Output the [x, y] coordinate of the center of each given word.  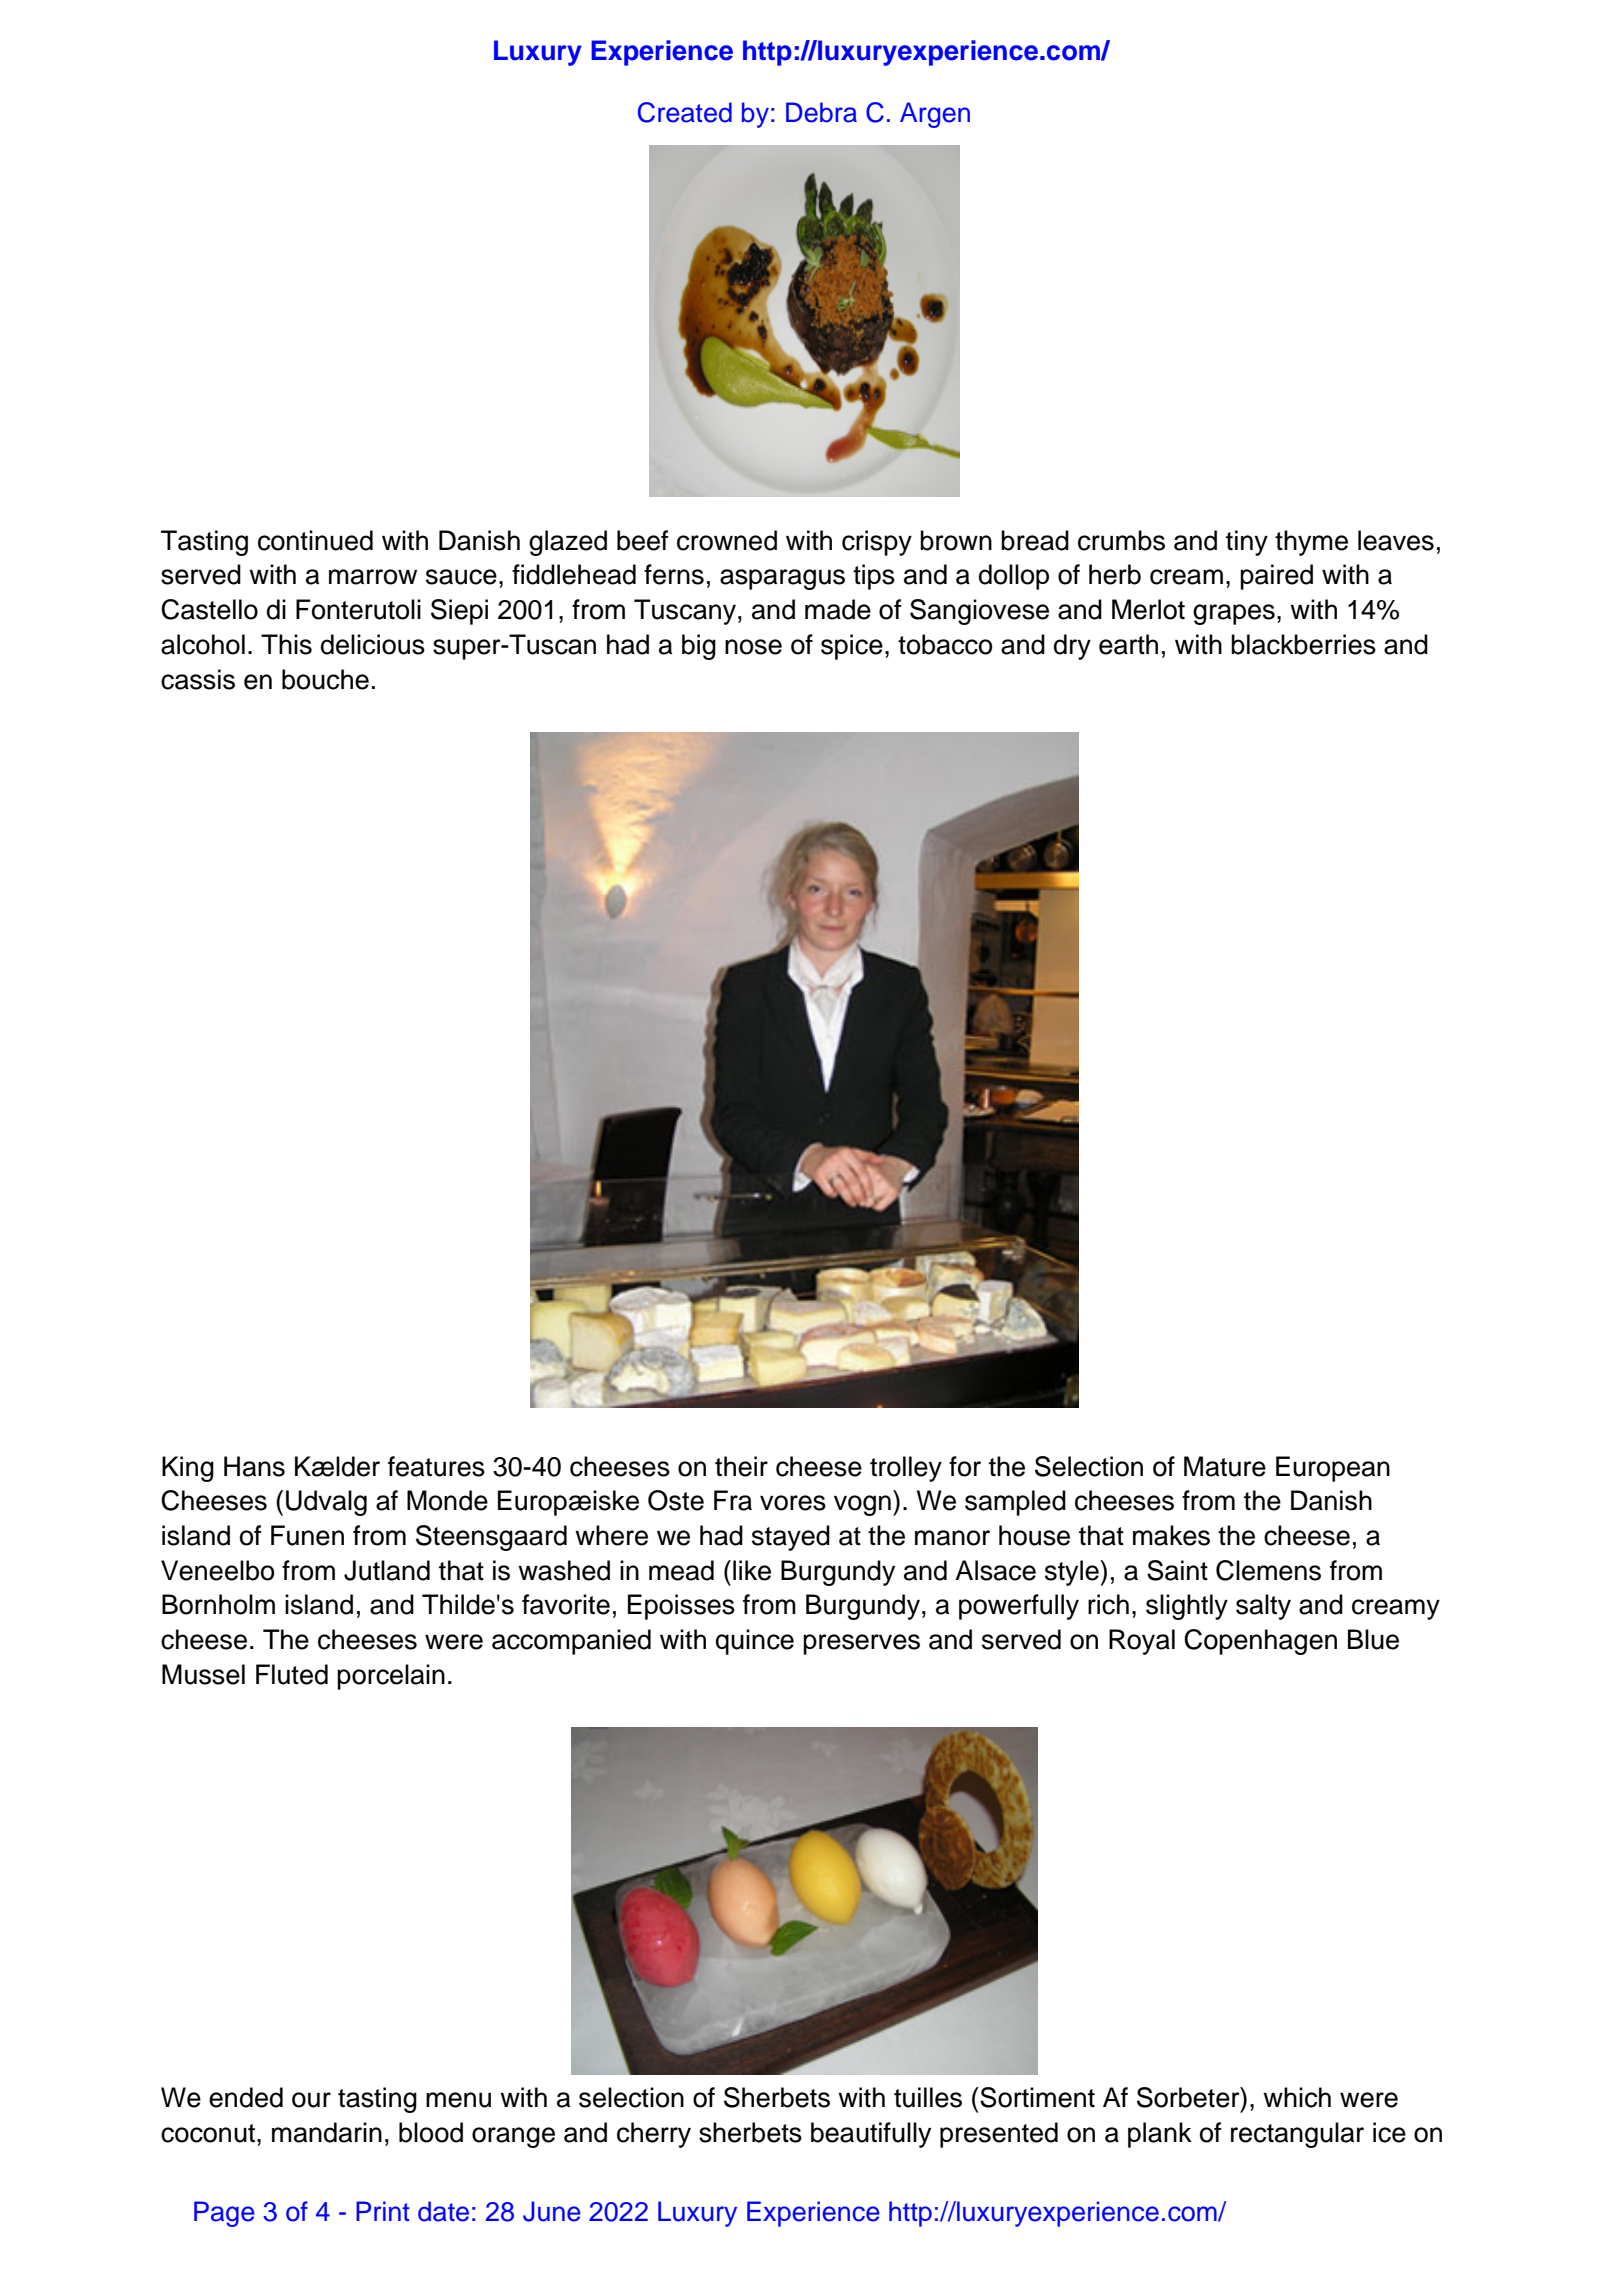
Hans [254, 1466]
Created [685, 112]
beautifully [871, 2135]
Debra [821, 112]
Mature [1225, 1466]
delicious [373, 644]
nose [753, 647]
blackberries [1303, 644]
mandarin [327, 2132]
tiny [1247, 543]
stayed [791, 1538]
